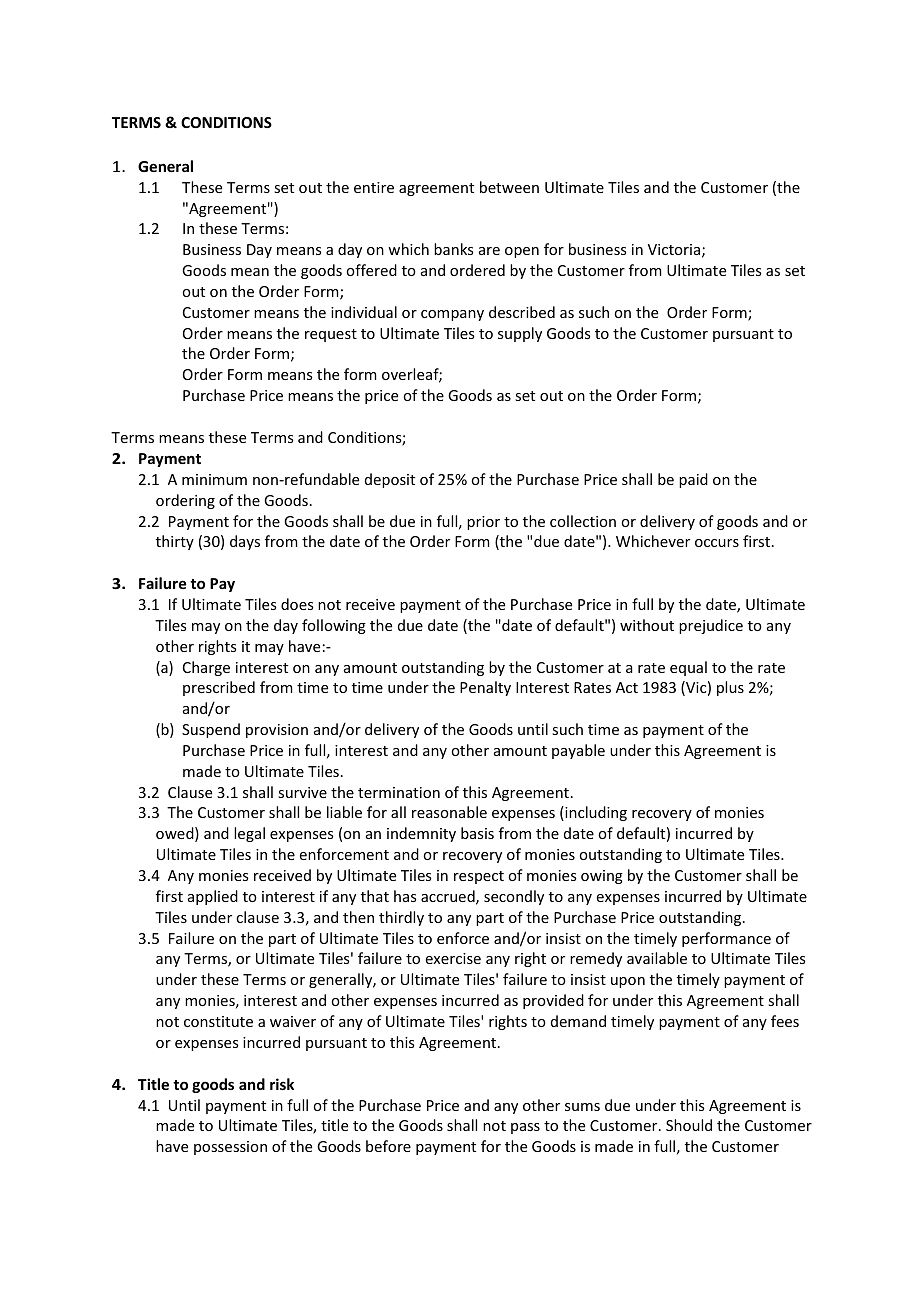 This page has width=924, height=1308. I want to click on equal, so click(688, 668).
